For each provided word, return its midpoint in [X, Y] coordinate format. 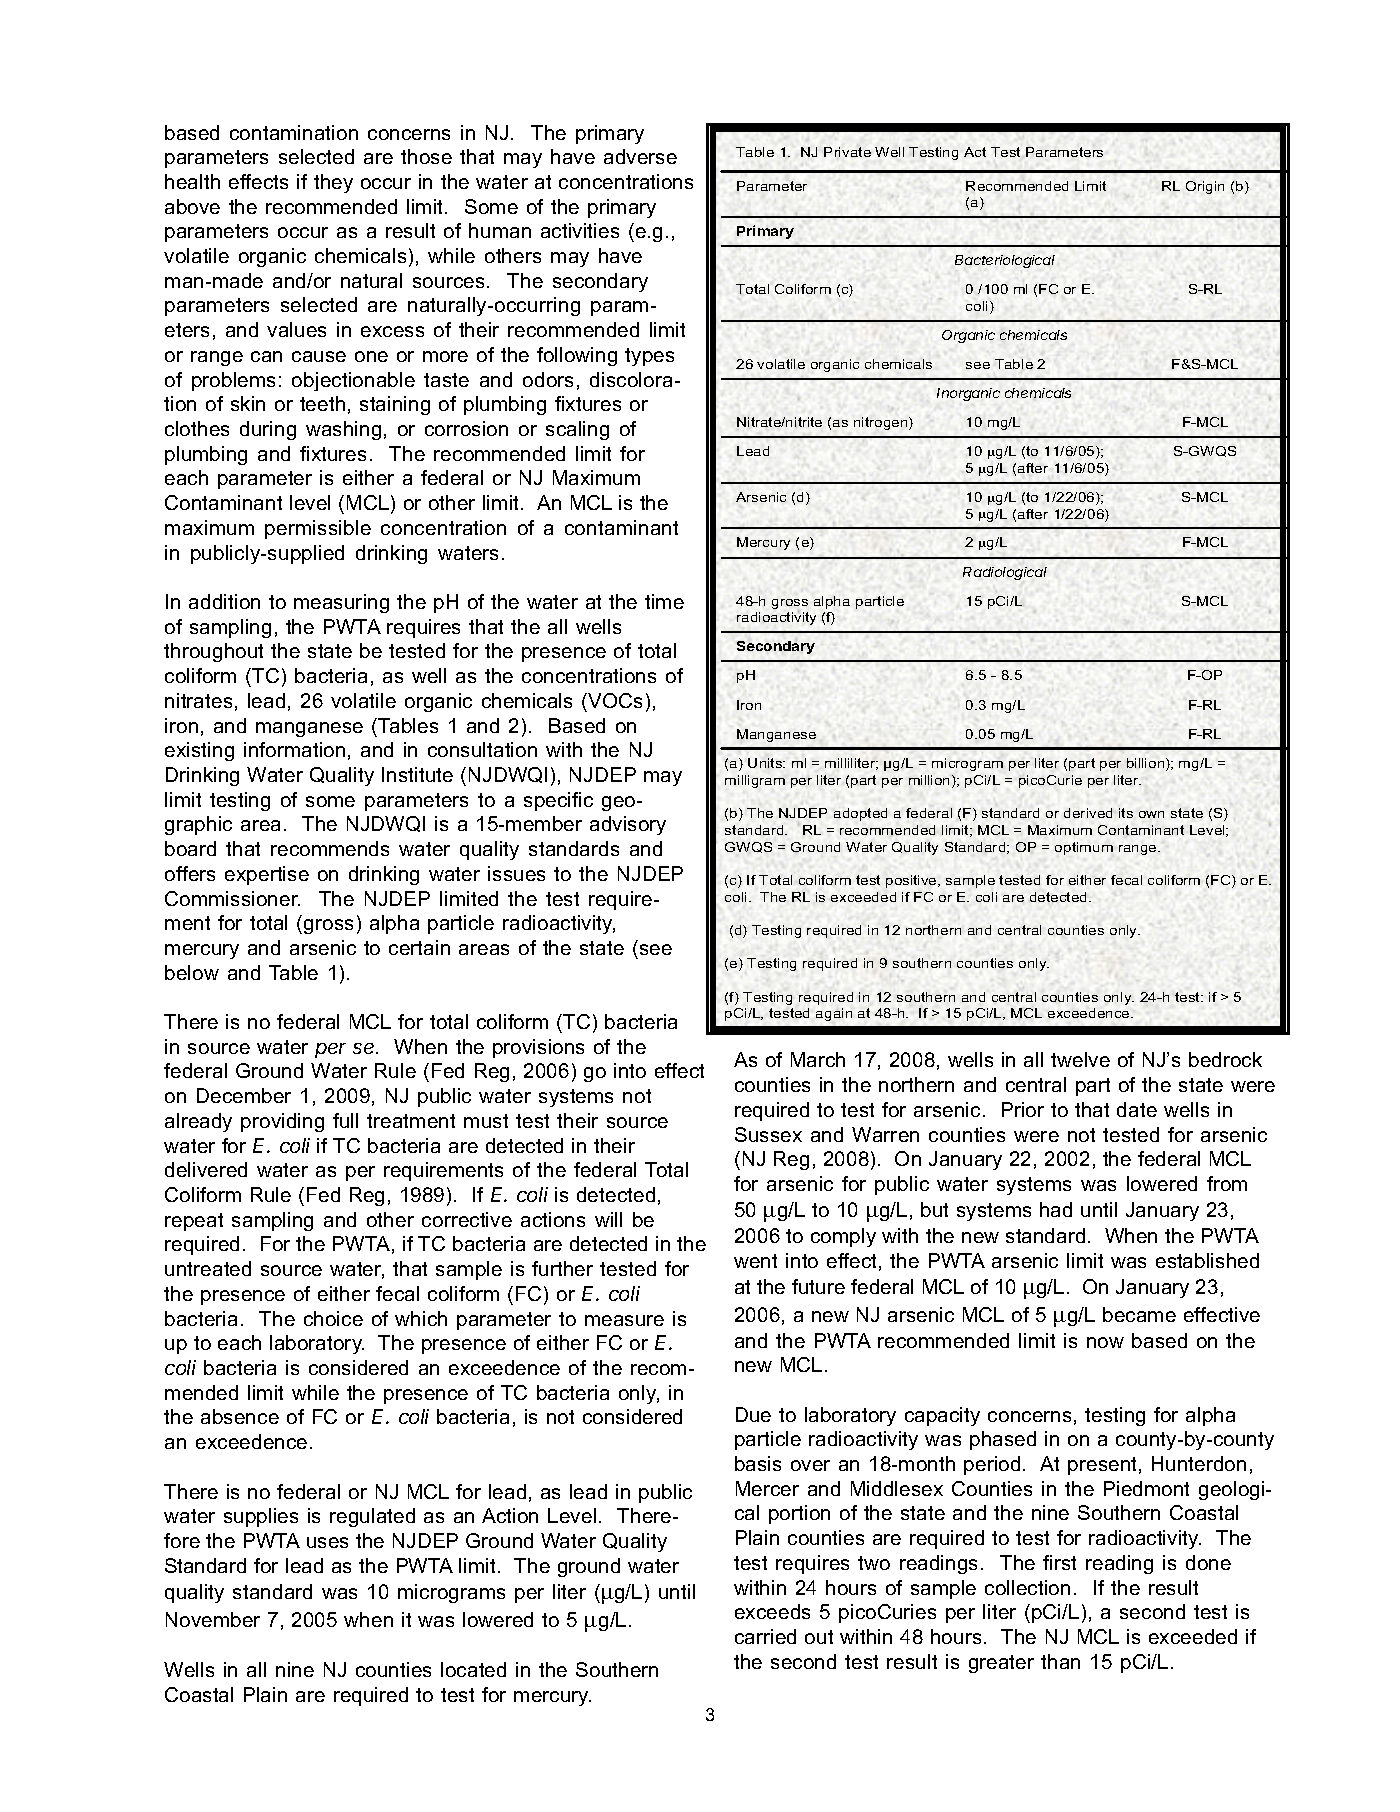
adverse [640, 156]
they [333, 183]
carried [765, 1636]
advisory [628, 825]
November [213, 1619]
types [649, 357]
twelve [1080, 1059]
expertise [267, 875]
